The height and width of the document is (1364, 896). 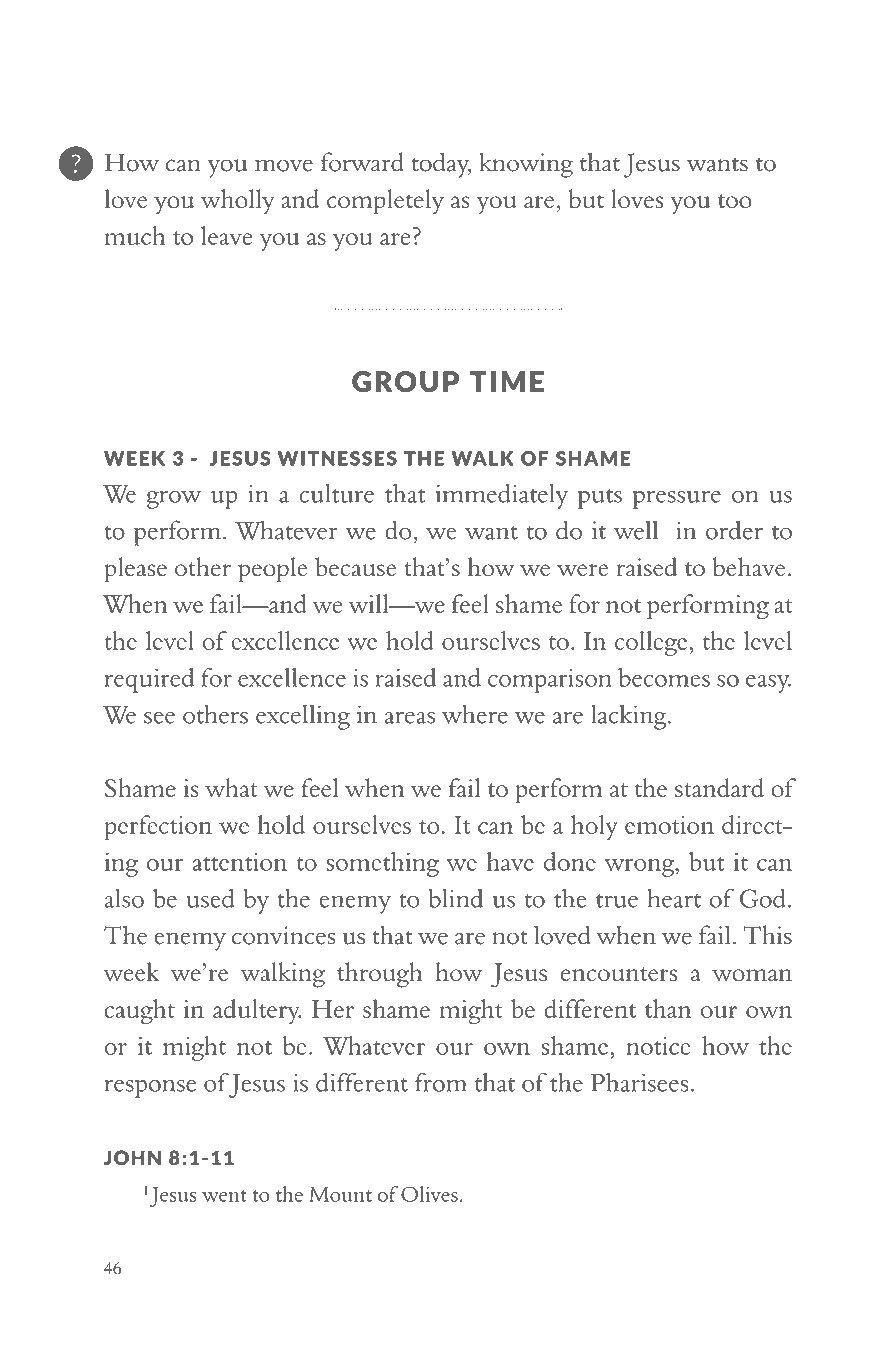 I want to click on blind, so click(x=455, y=898).
